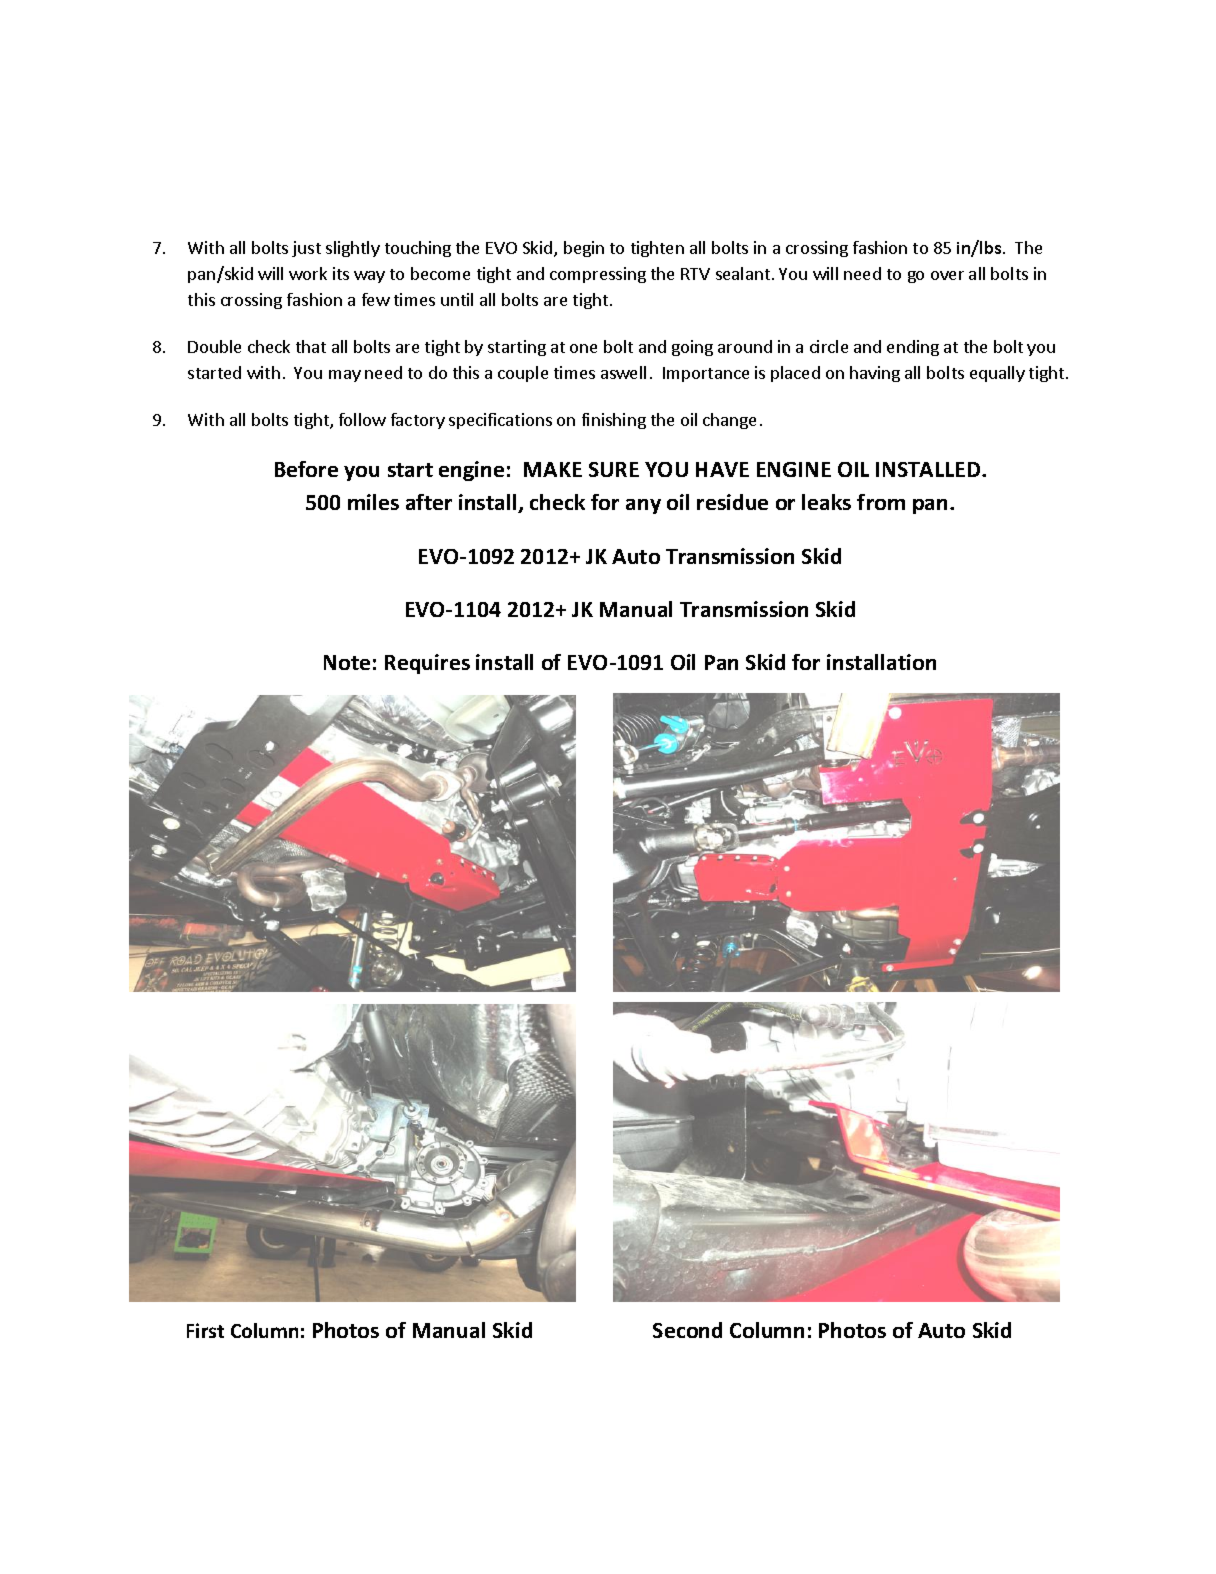  Describe the element at coordinates (427, 664) in the document. I see `Requires` at that location.
